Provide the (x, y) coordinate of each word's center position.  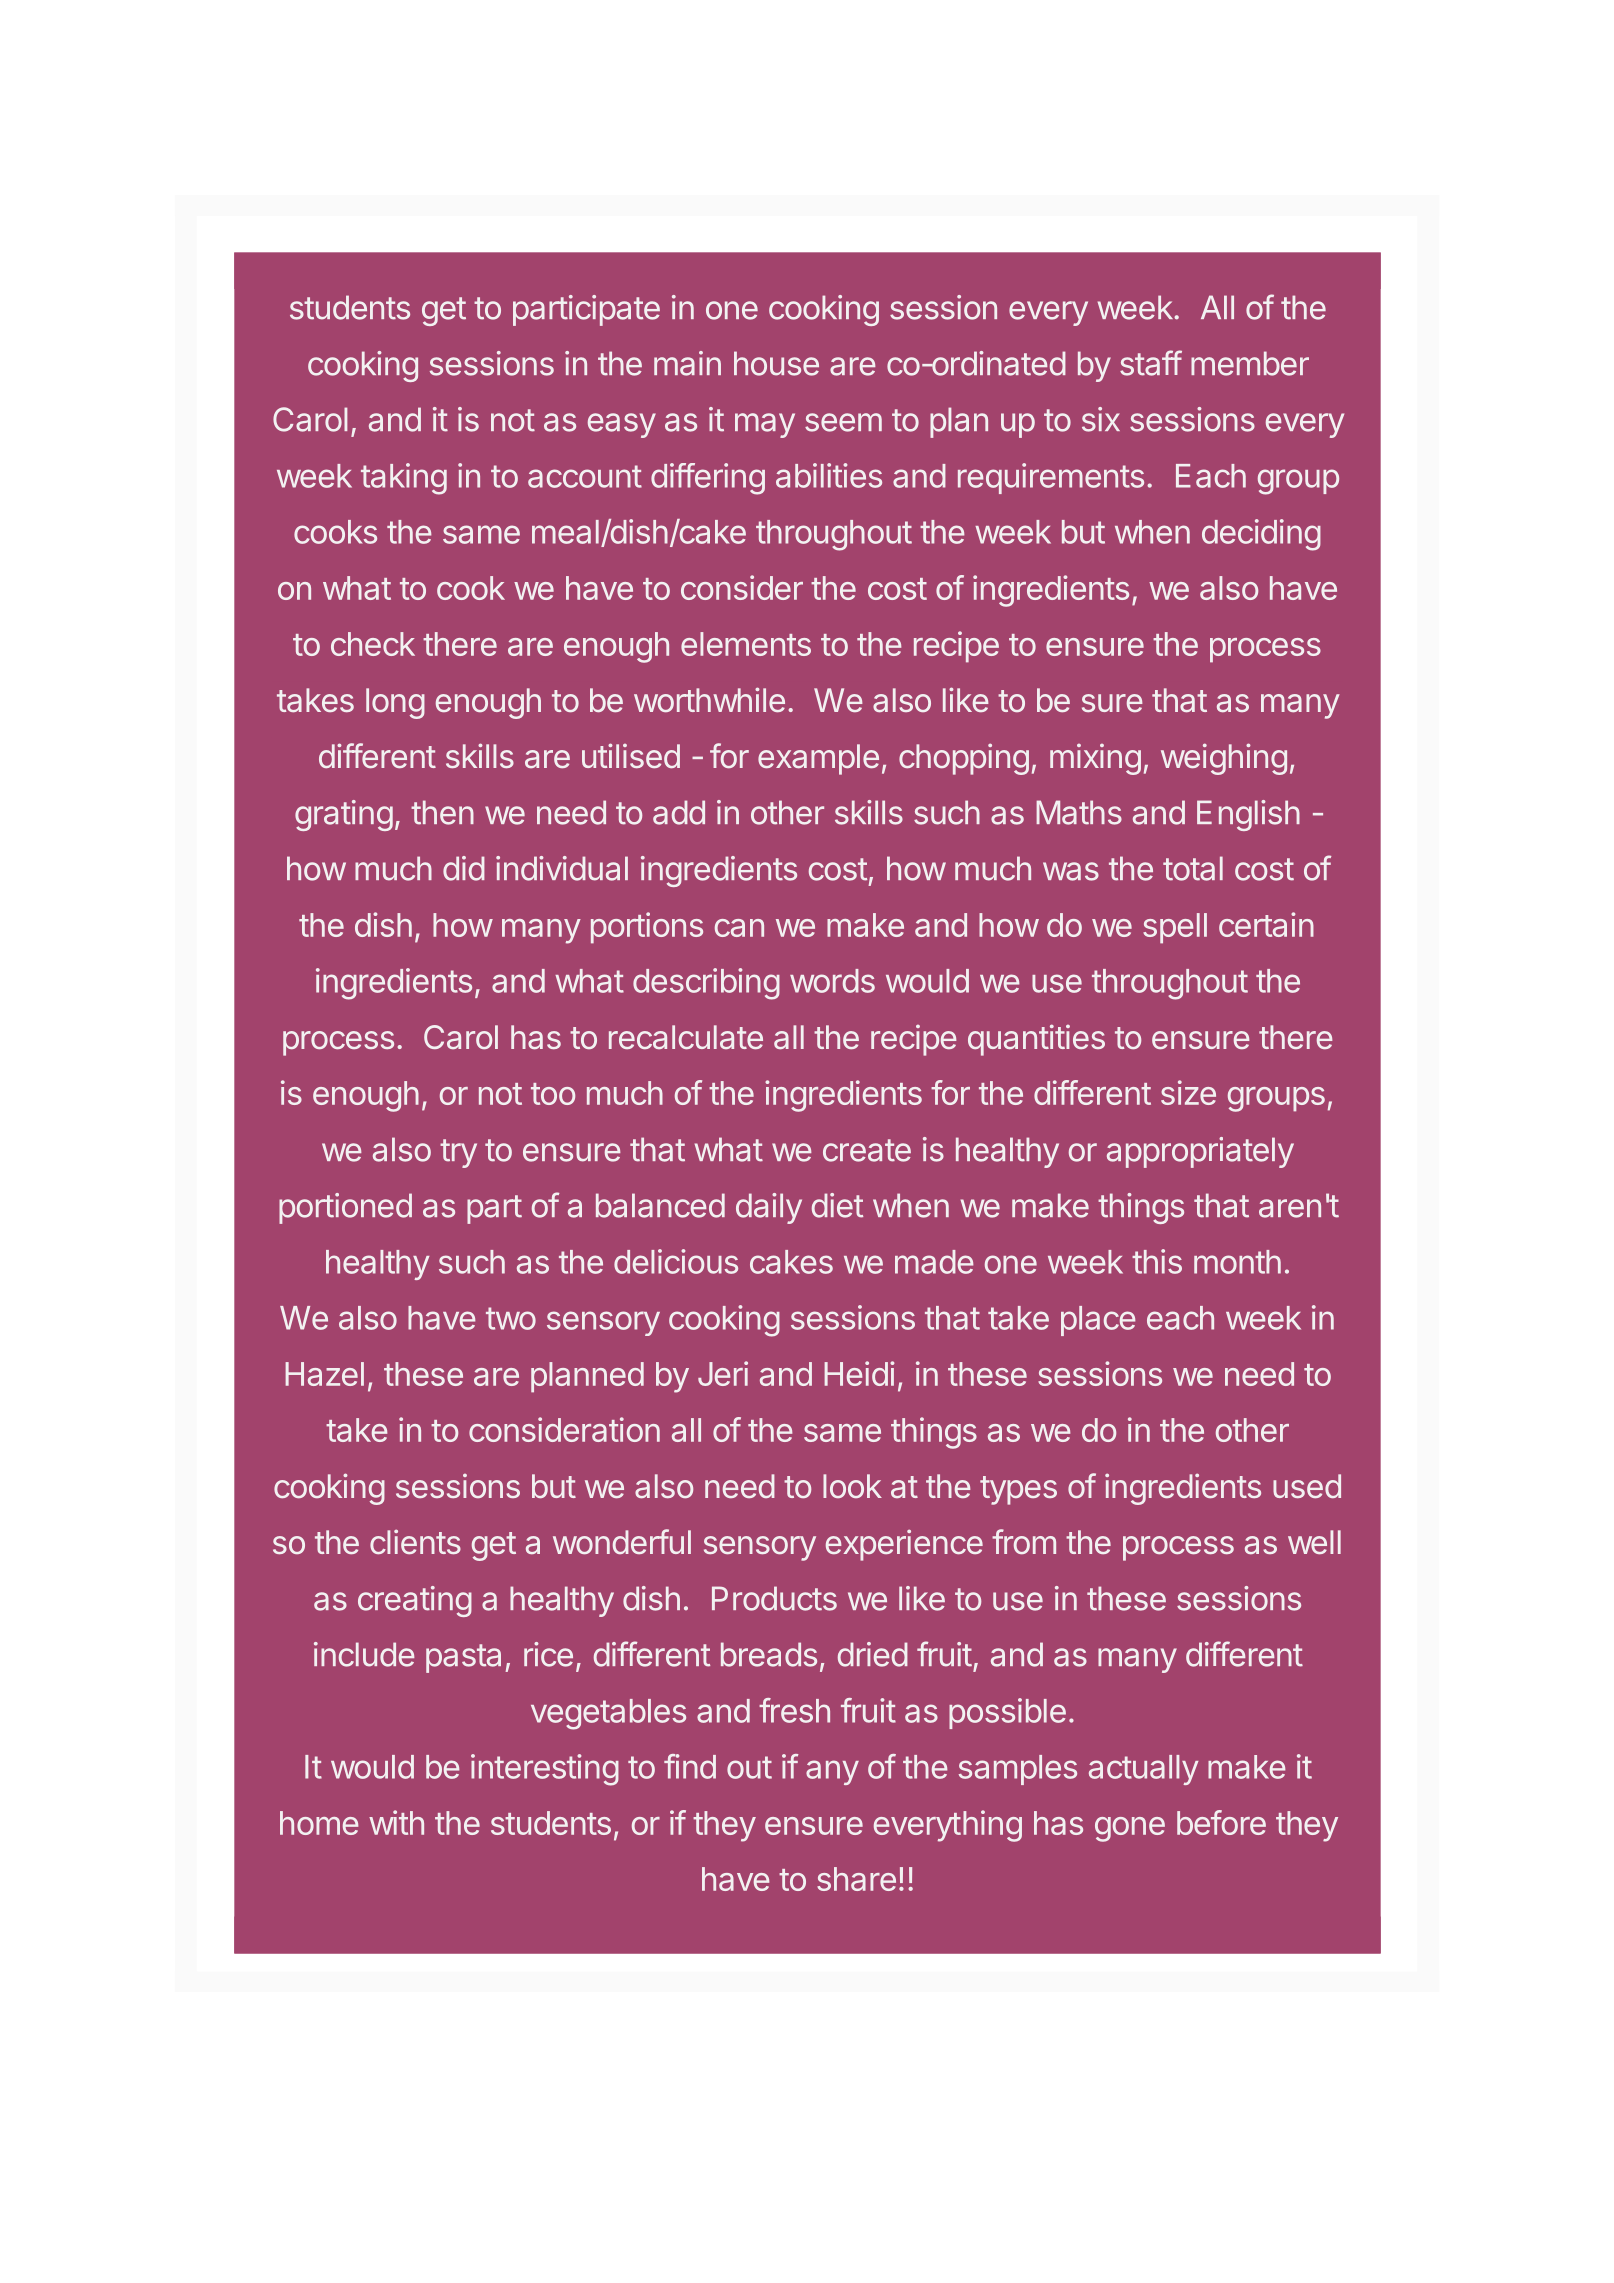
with (396, 1822)
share (856, 1879)
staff (1151, 363)
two (511, 1318)
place (1098, 1321)
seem (843, 422)
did (464, 868)
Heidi (859, 1373)
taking (404, 479)
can (739, 928)
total (1193, 868)
